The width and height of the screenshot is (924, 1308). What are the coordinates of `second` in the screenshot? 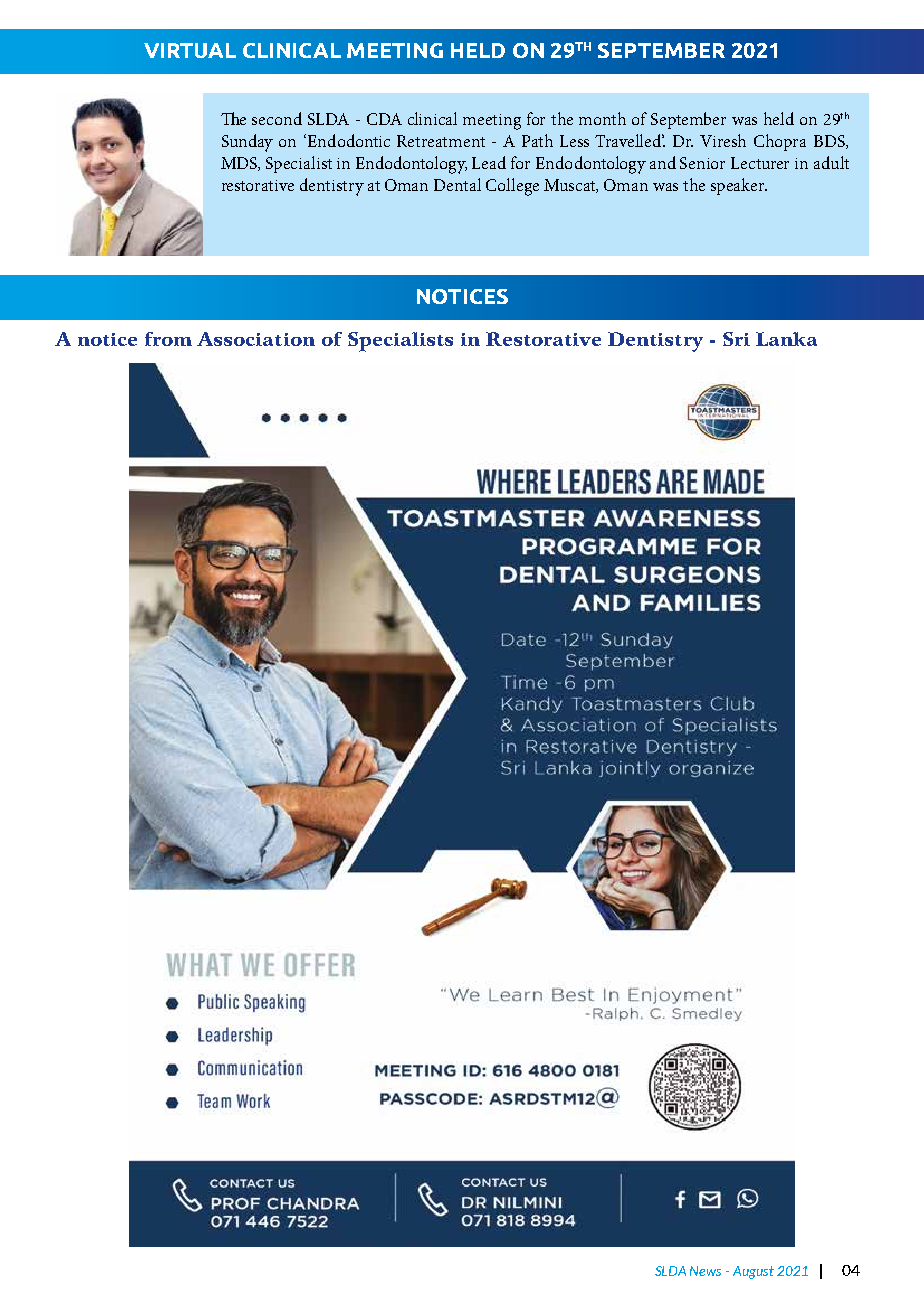 It's located at (277, 118).
